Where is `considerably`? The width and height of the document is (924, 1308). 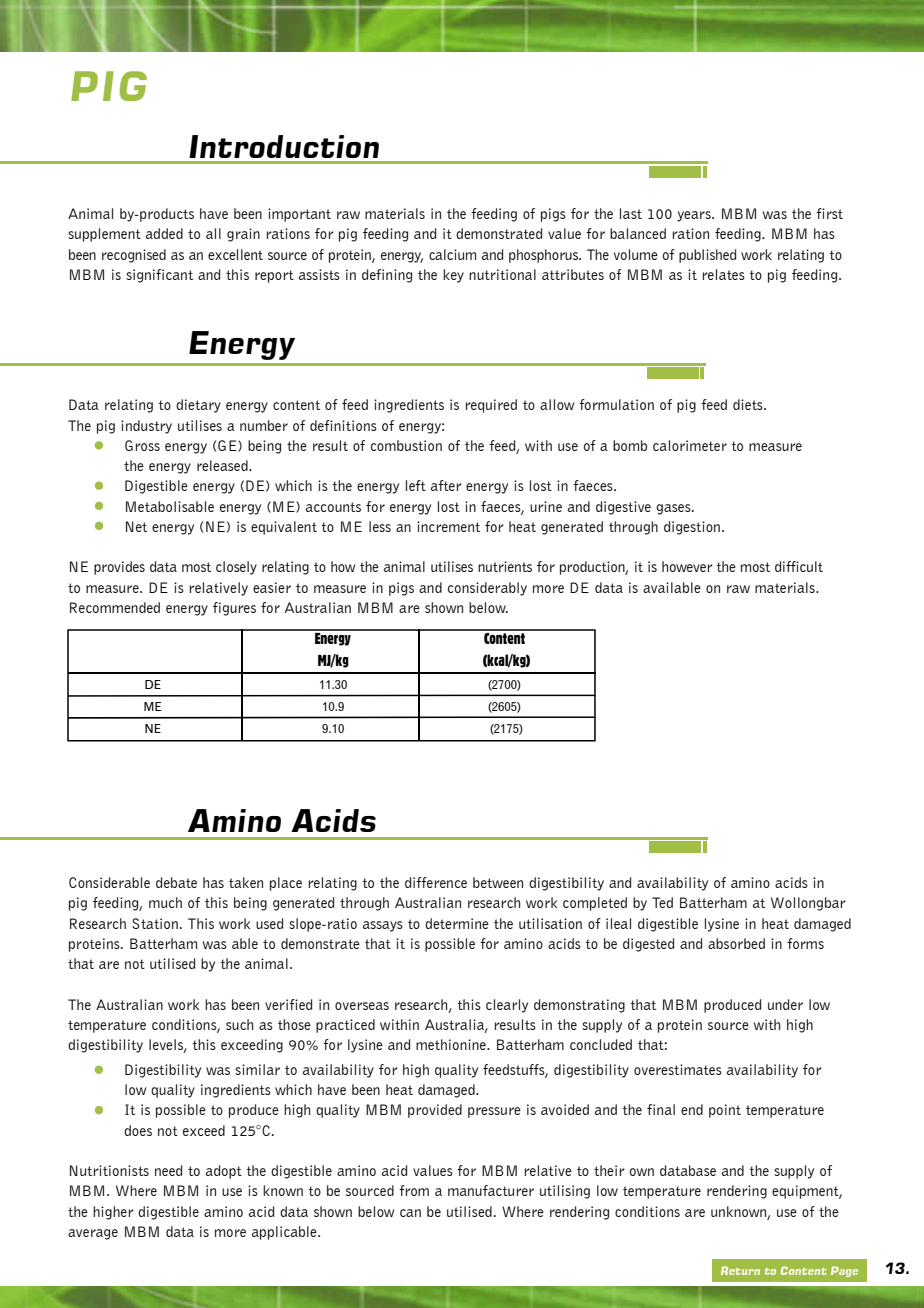 considerably is located at coordinates (487, 589).
